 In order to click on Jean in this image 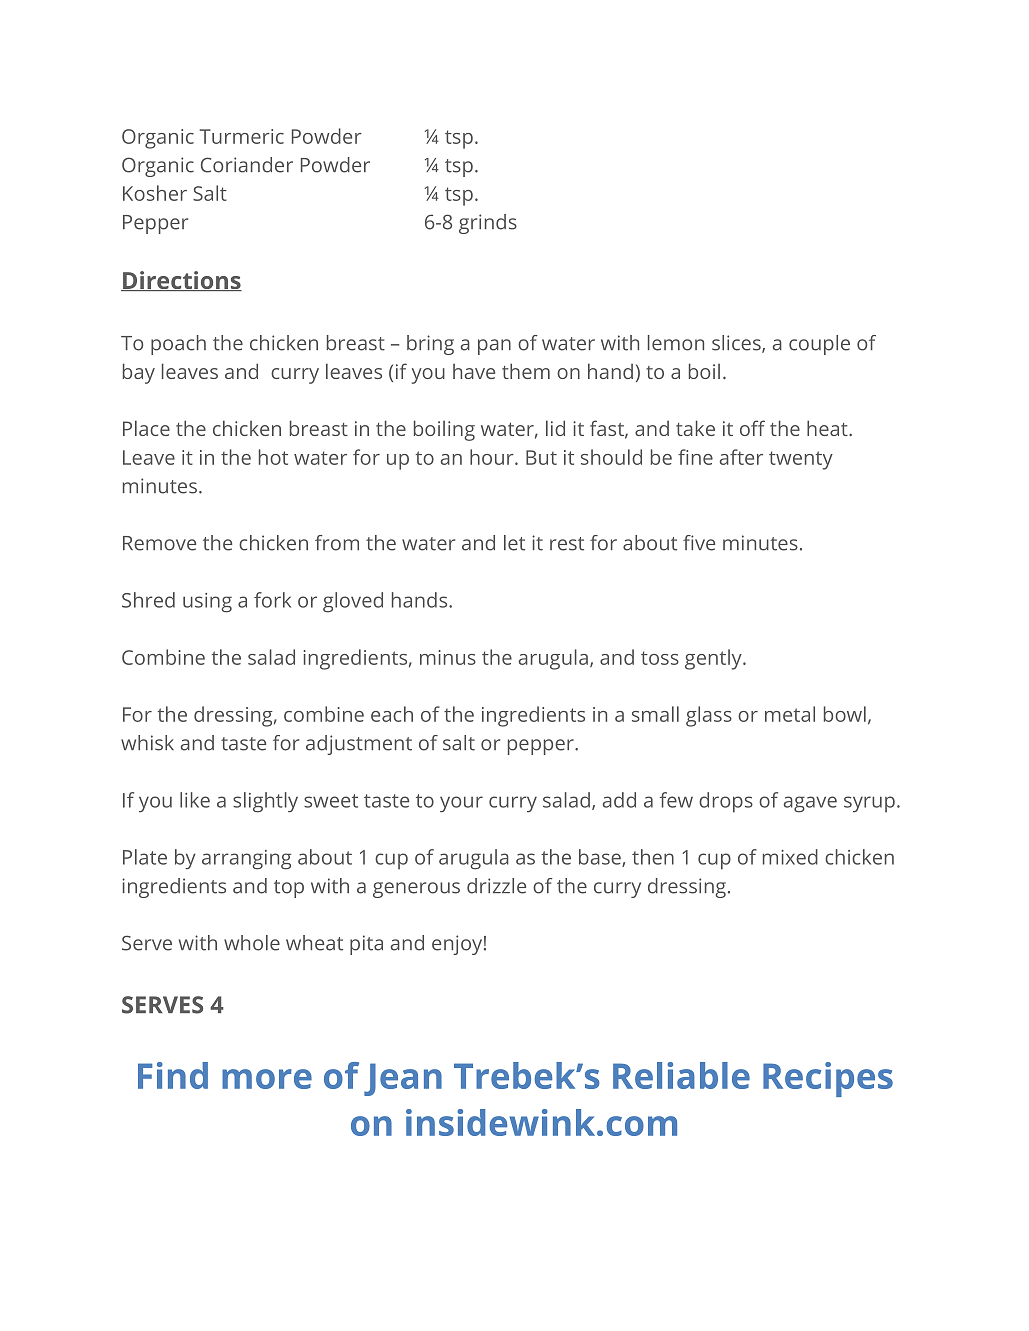, I will do `click(403, 1079)`.
